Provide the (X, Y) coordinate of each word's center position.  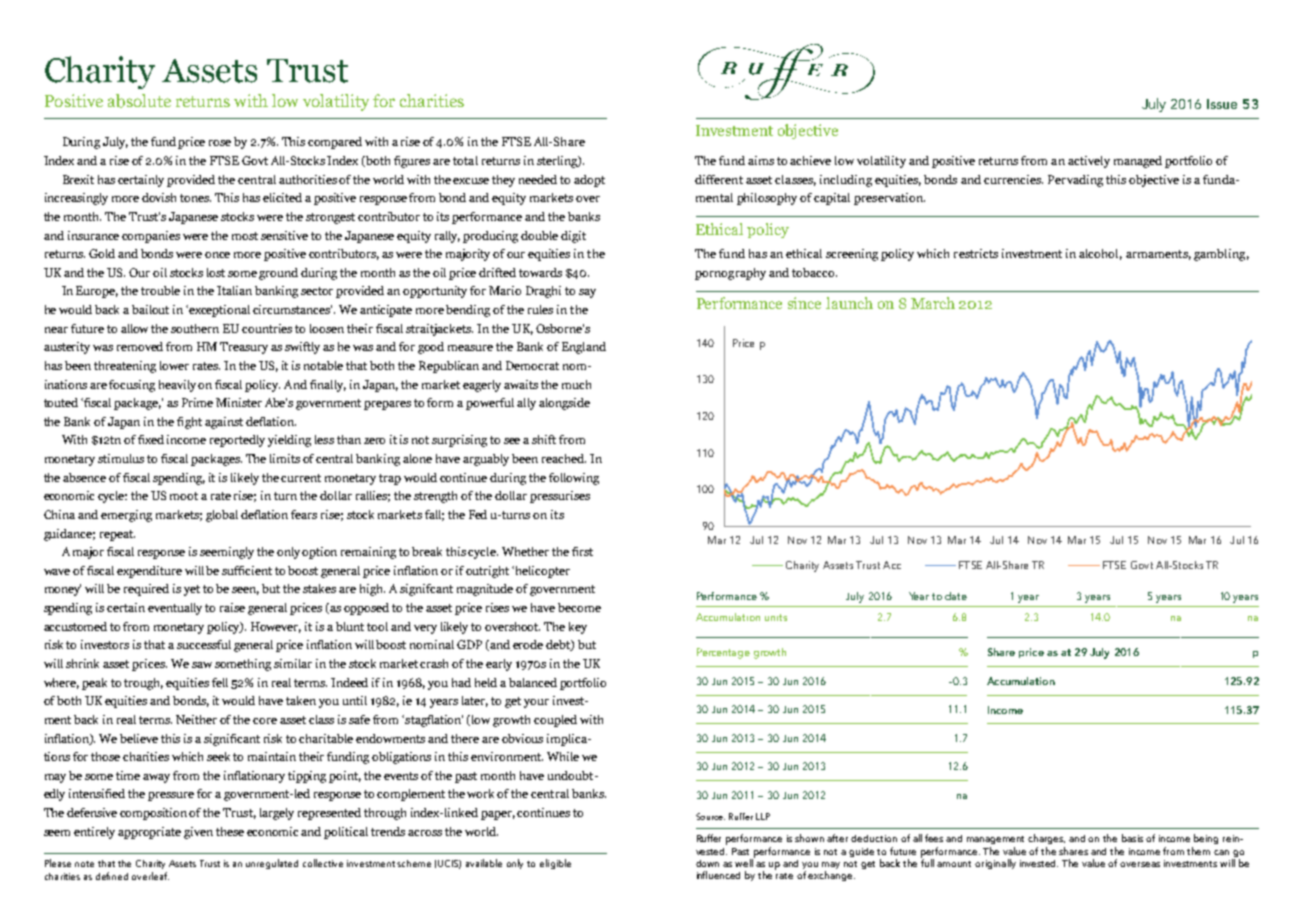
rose (220, 143)
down (707, 863)
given (198, 833)
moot (184, 496)
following (574, 479)
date (956, 596)
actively (1089, 162)
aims (761, 160)
